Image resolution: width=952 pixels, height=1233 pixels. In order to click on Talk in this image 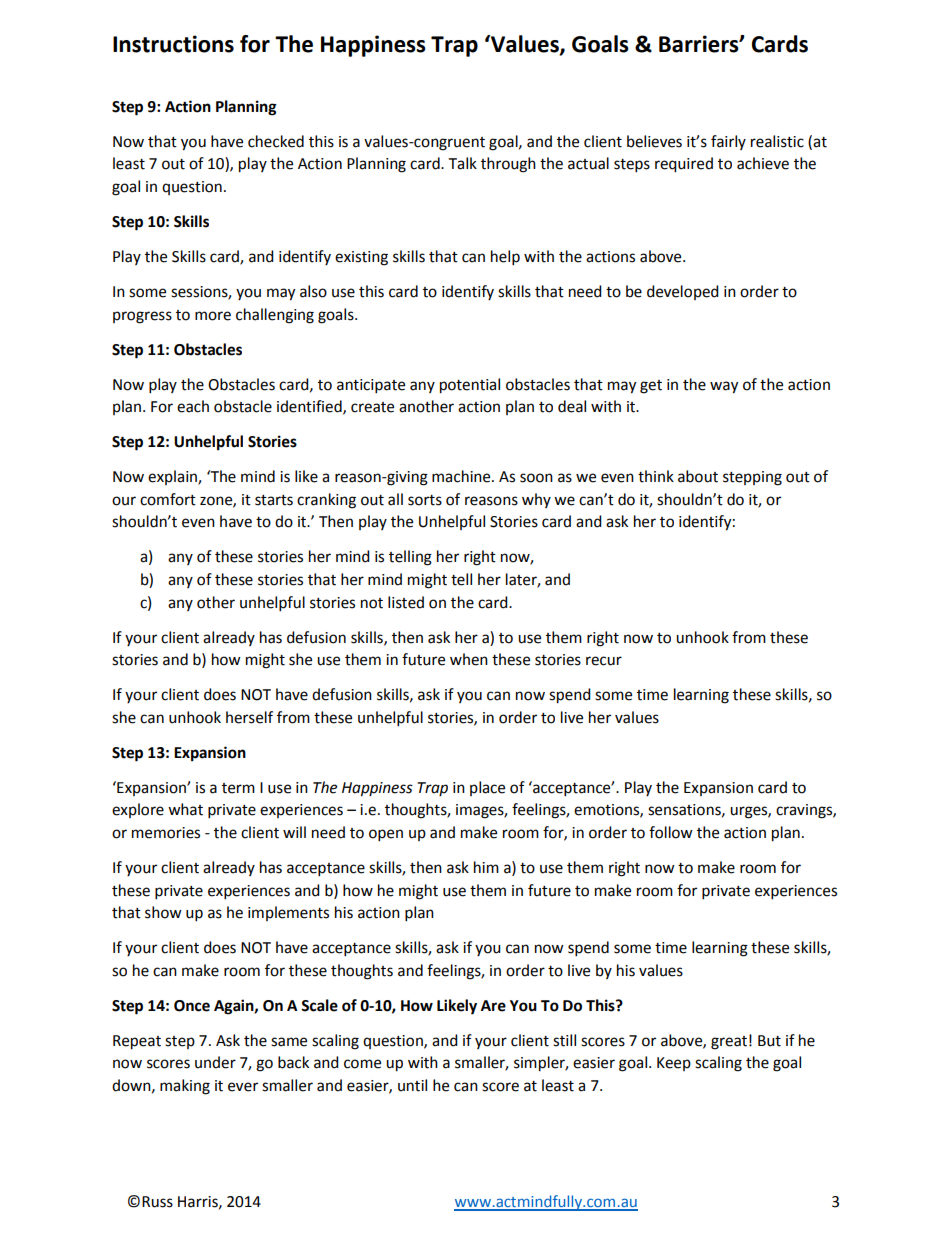, I will do `click(463, 163)`.
